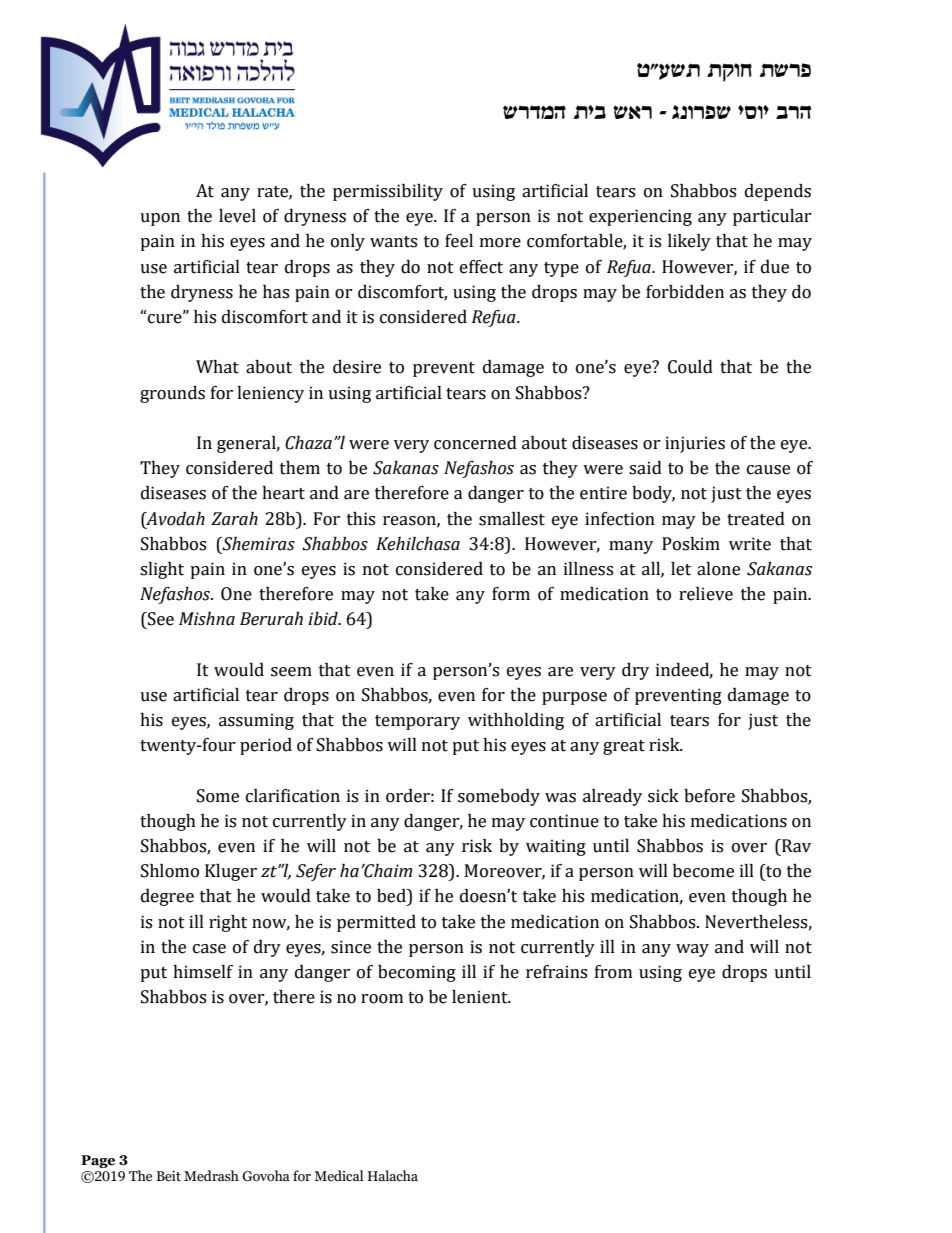  I want to click on feel, so click(459, 241).
